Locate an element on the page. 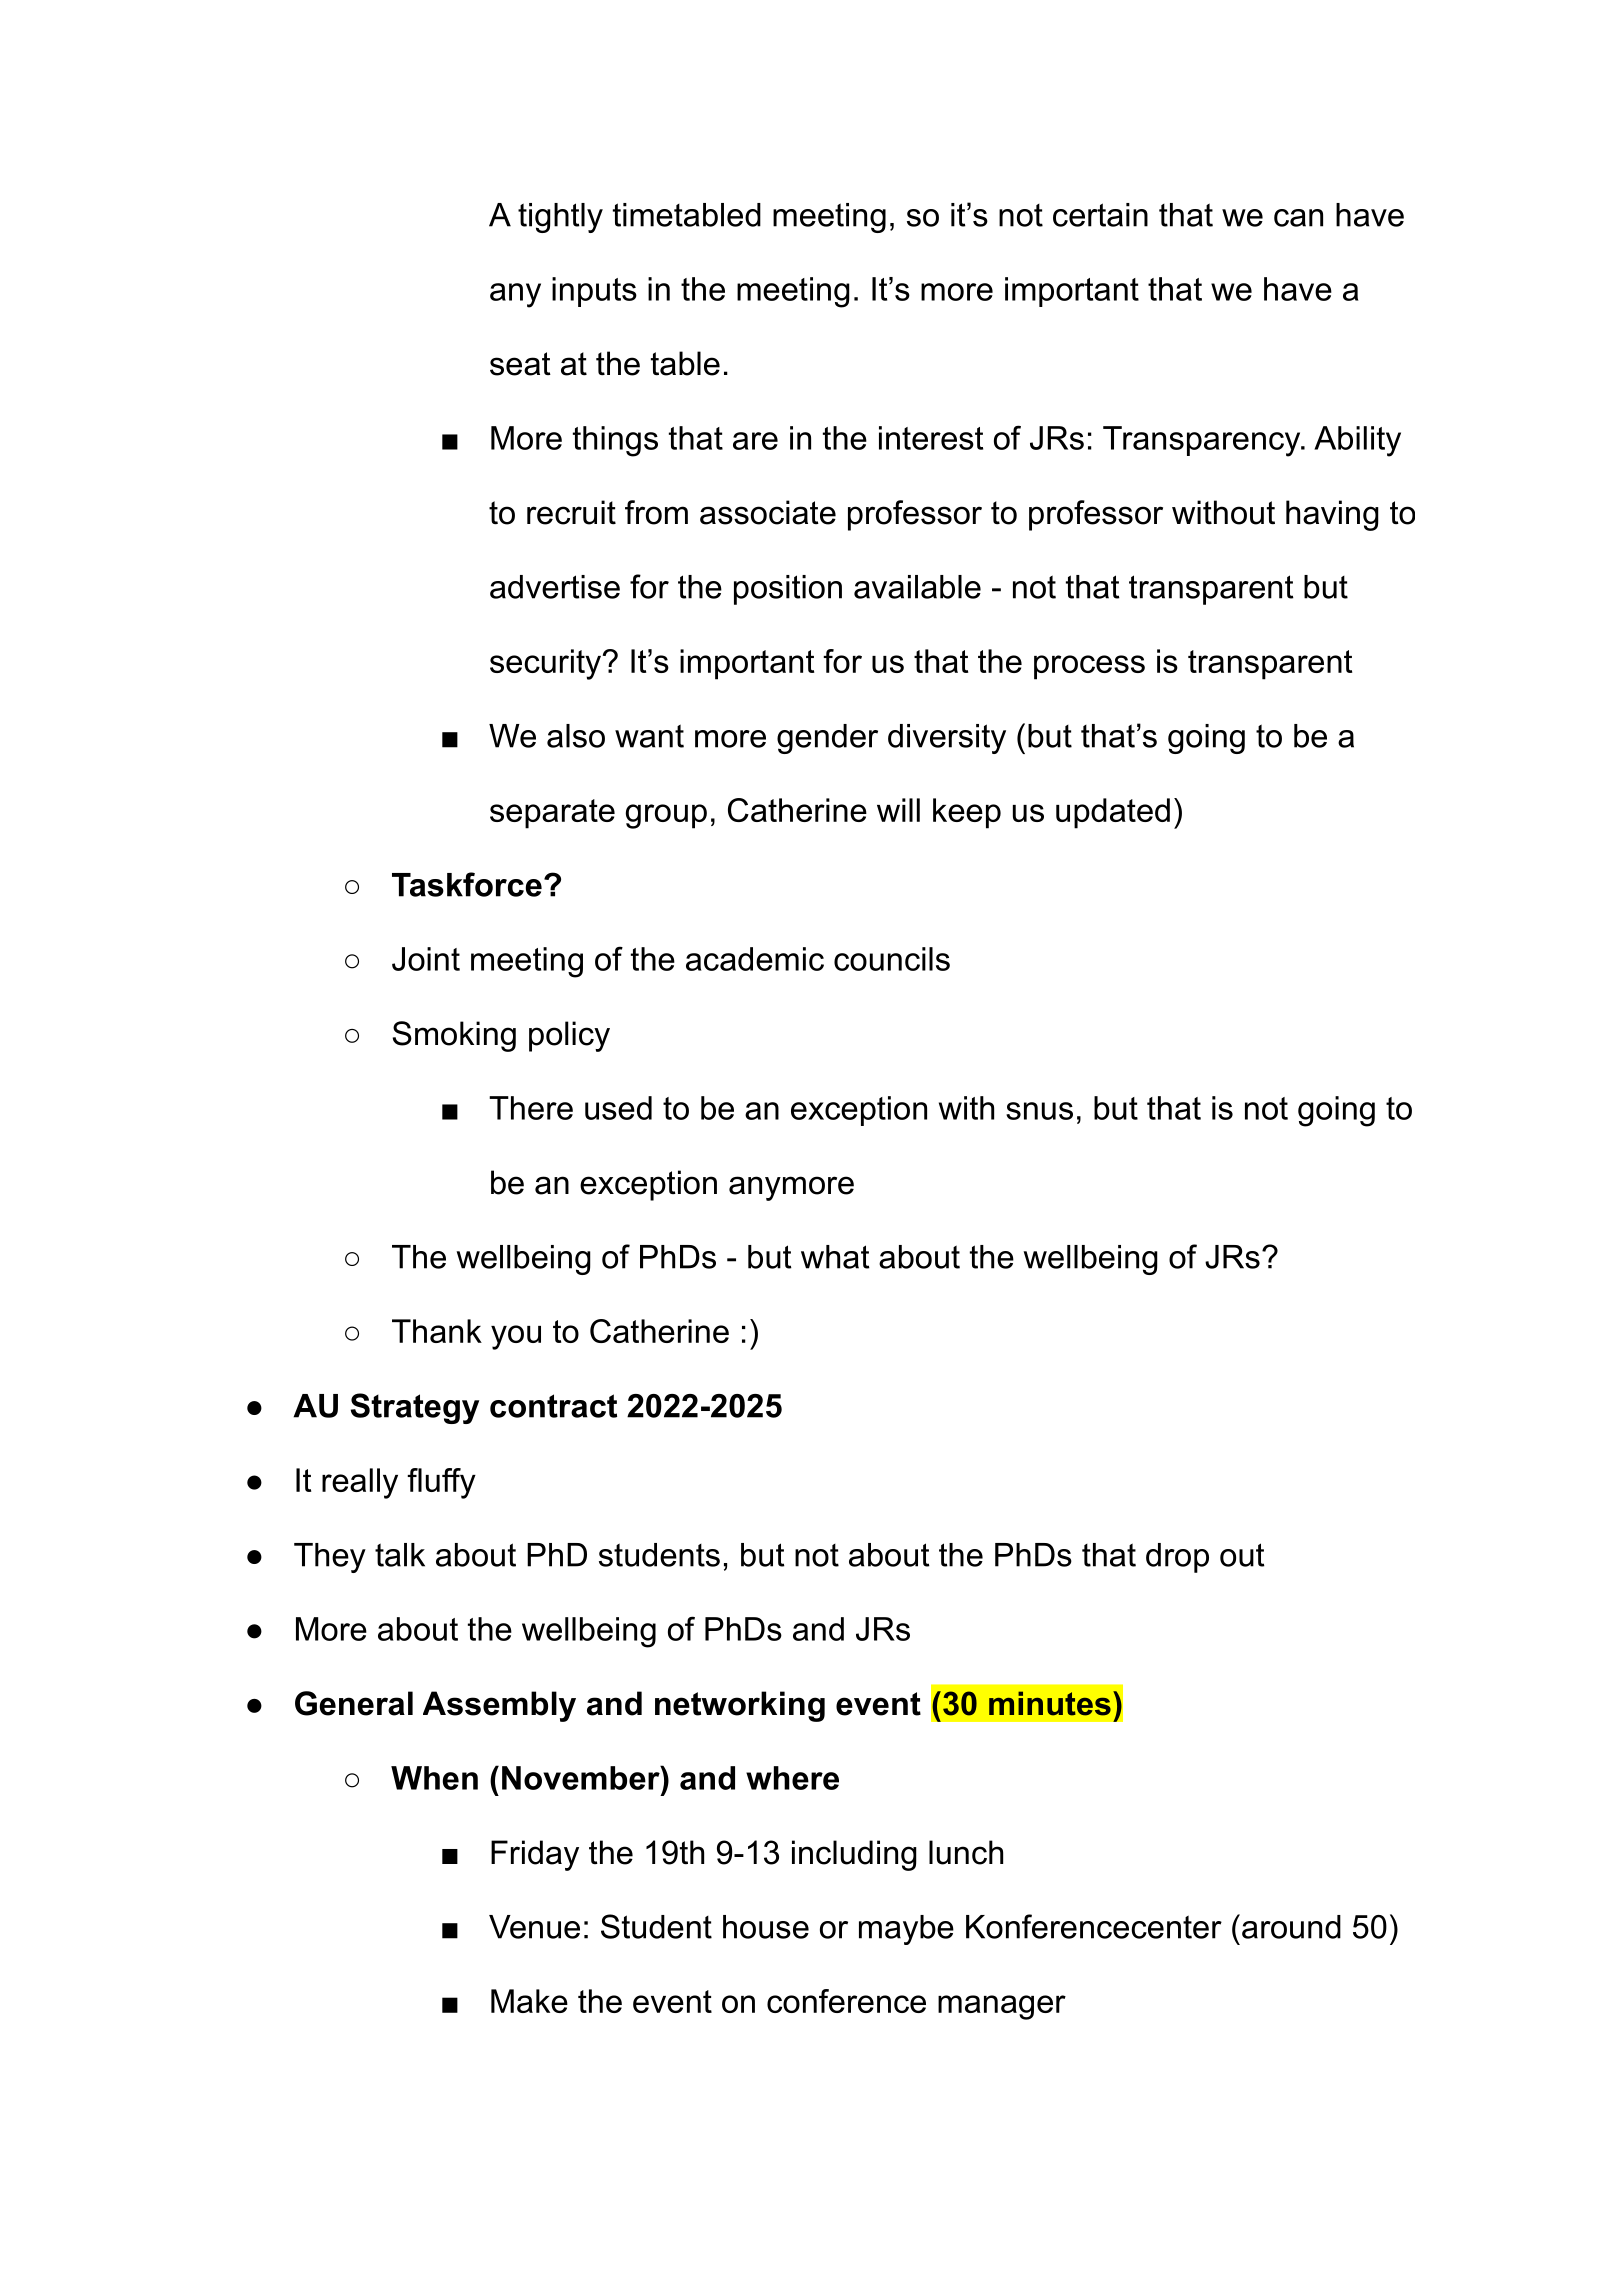 This page has height=2287, width=1619. conference is located at coordinates (846, 2001).
